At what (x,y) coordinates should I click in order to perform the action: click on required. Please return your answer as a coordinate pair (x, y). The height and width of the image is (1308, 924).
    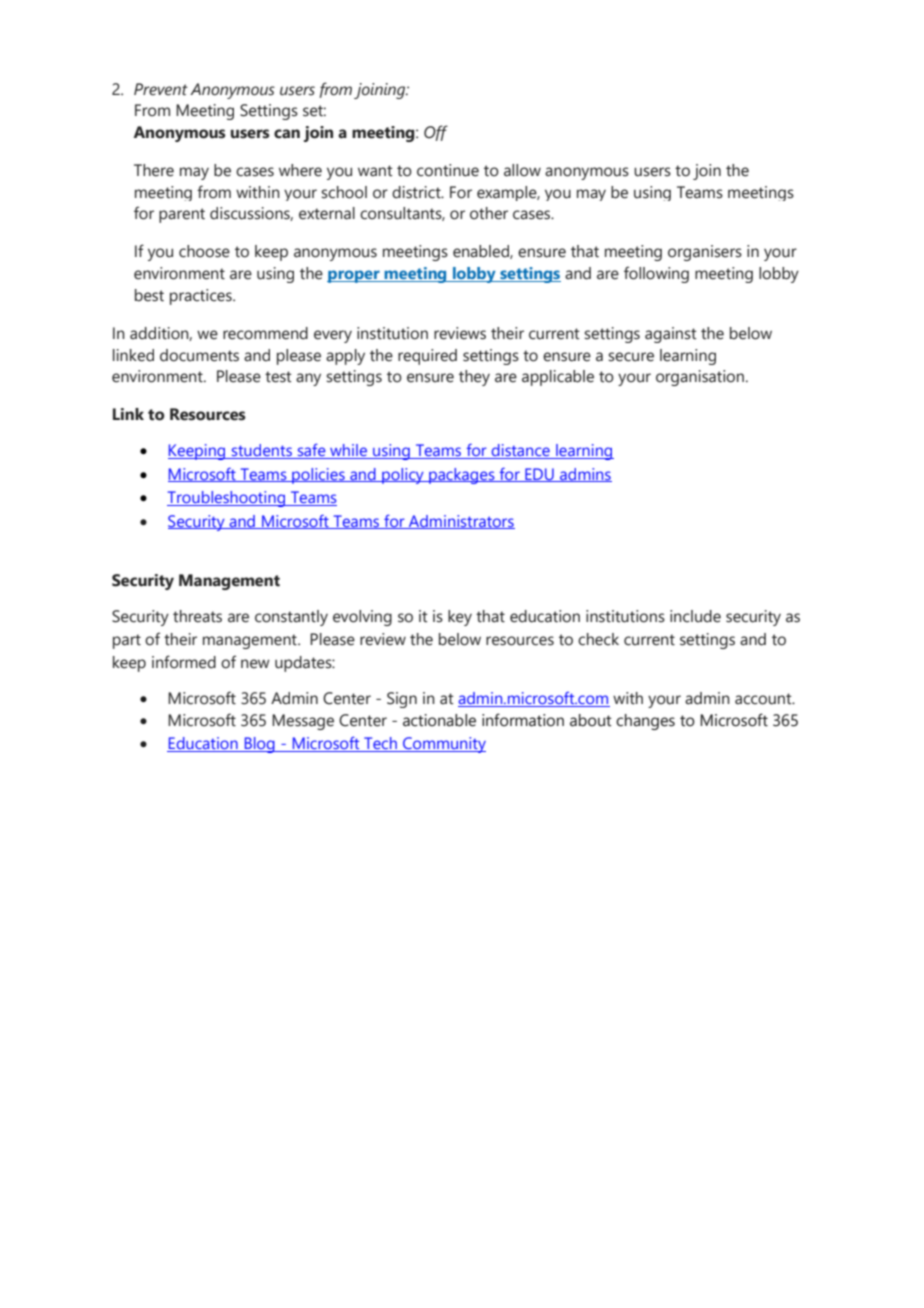
    Looking at the image, I should click on (427, 357).
